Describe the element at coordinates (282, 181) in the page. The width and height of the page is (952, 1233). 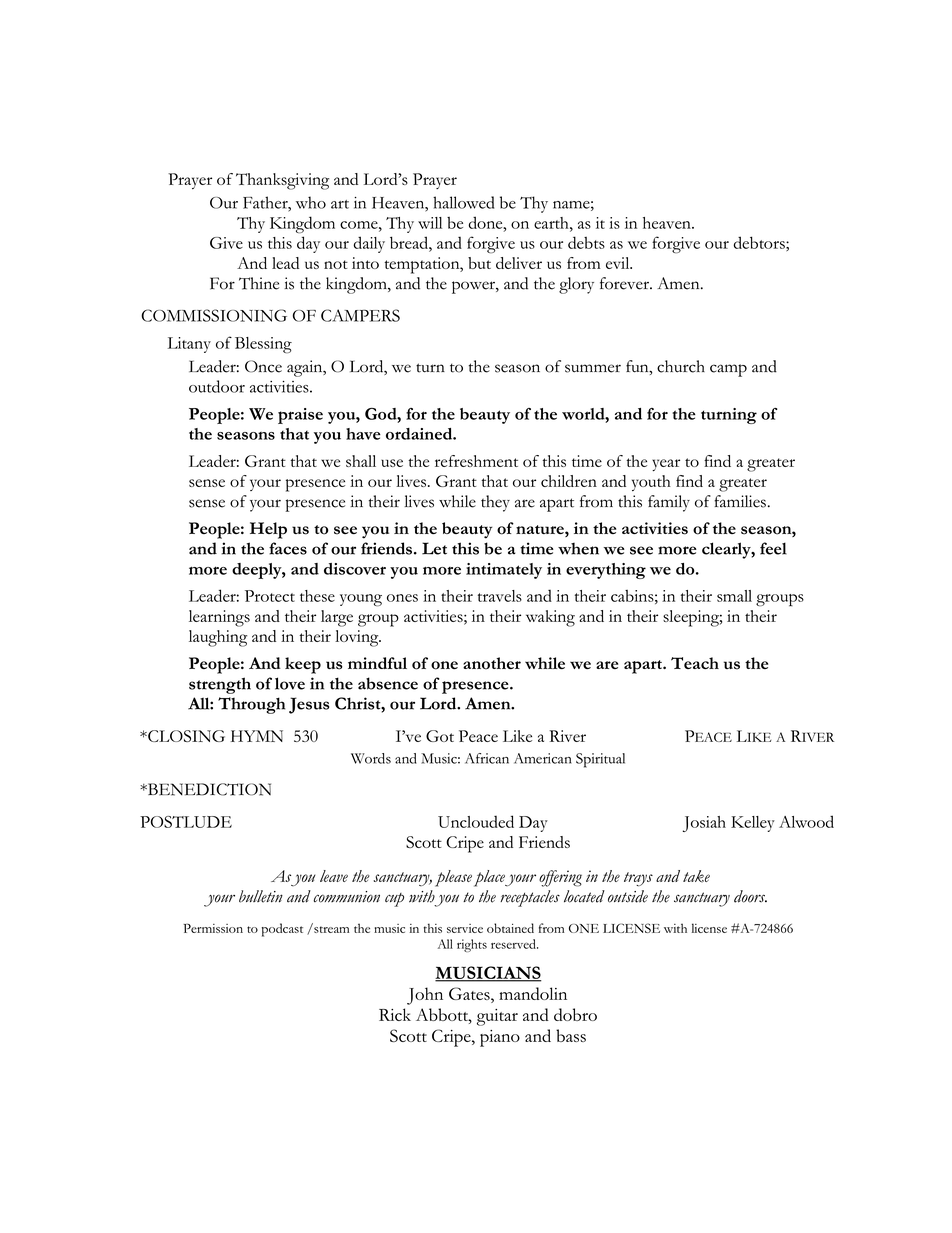
I see `Thanksgiving` at that location.
